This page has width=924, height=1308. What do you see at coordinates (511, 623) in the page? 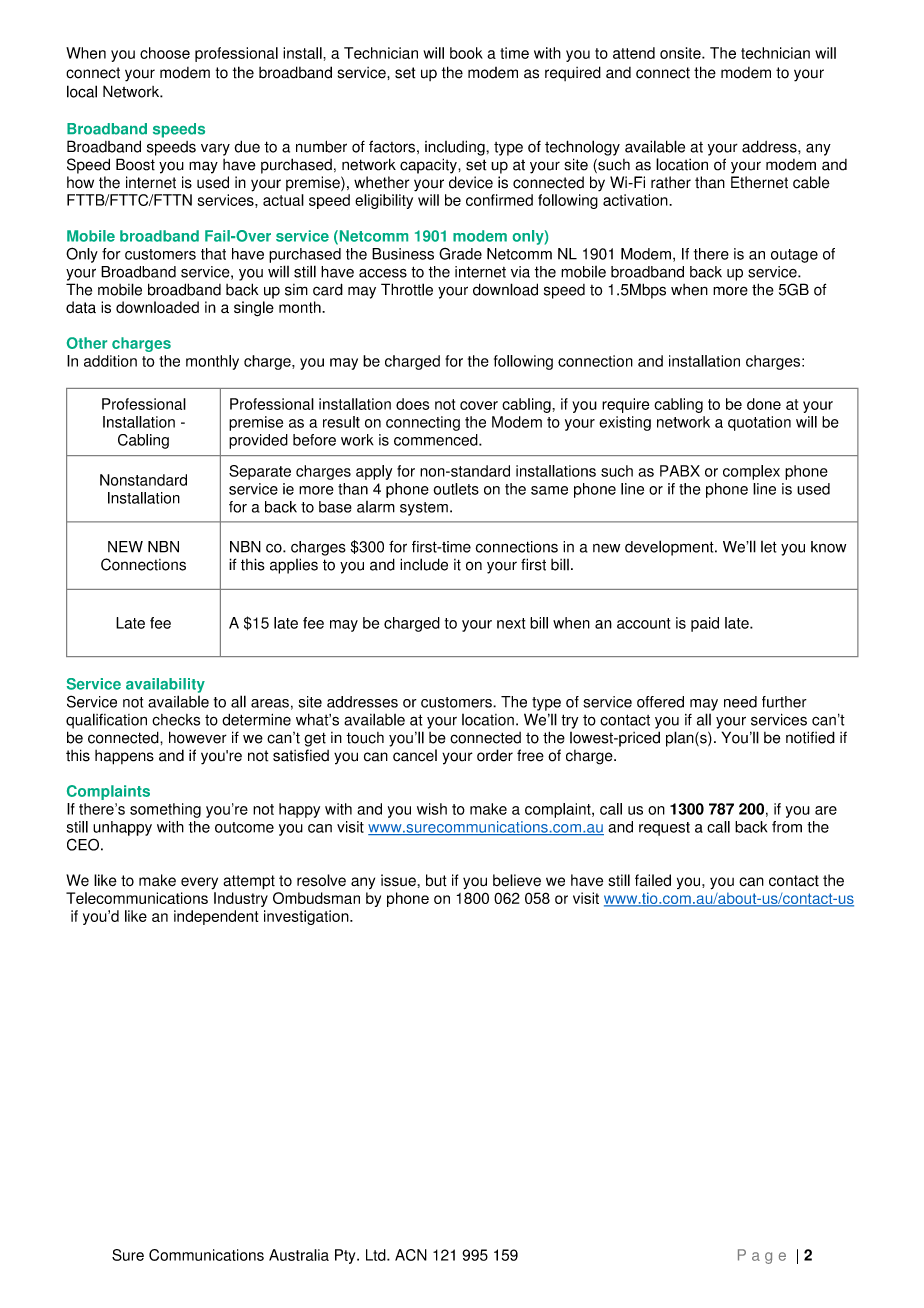
I see `next` at bounding box center [511, 623].
